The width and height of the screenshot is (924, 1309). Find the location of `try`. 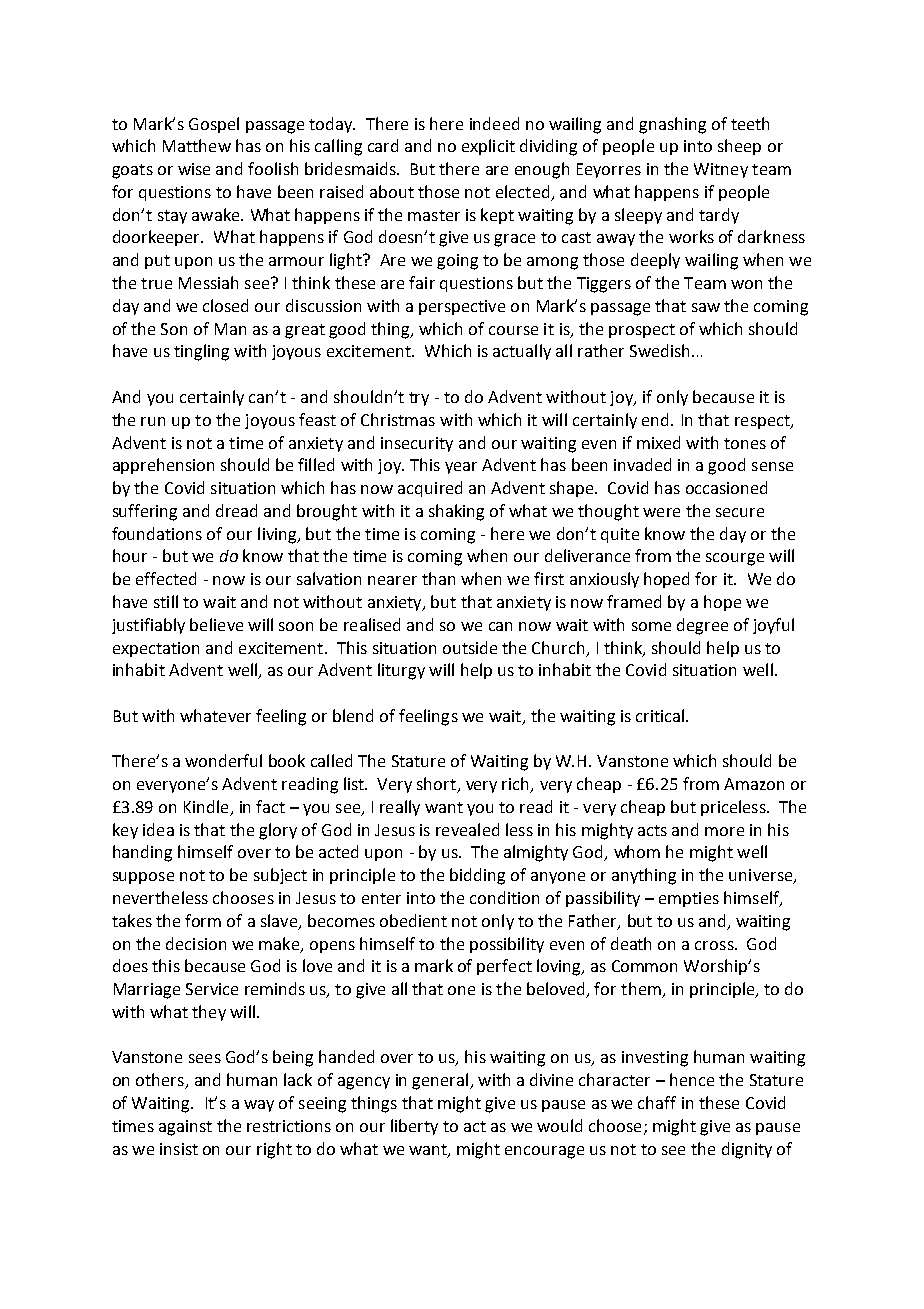

try is located at coordinates (419, 399).
